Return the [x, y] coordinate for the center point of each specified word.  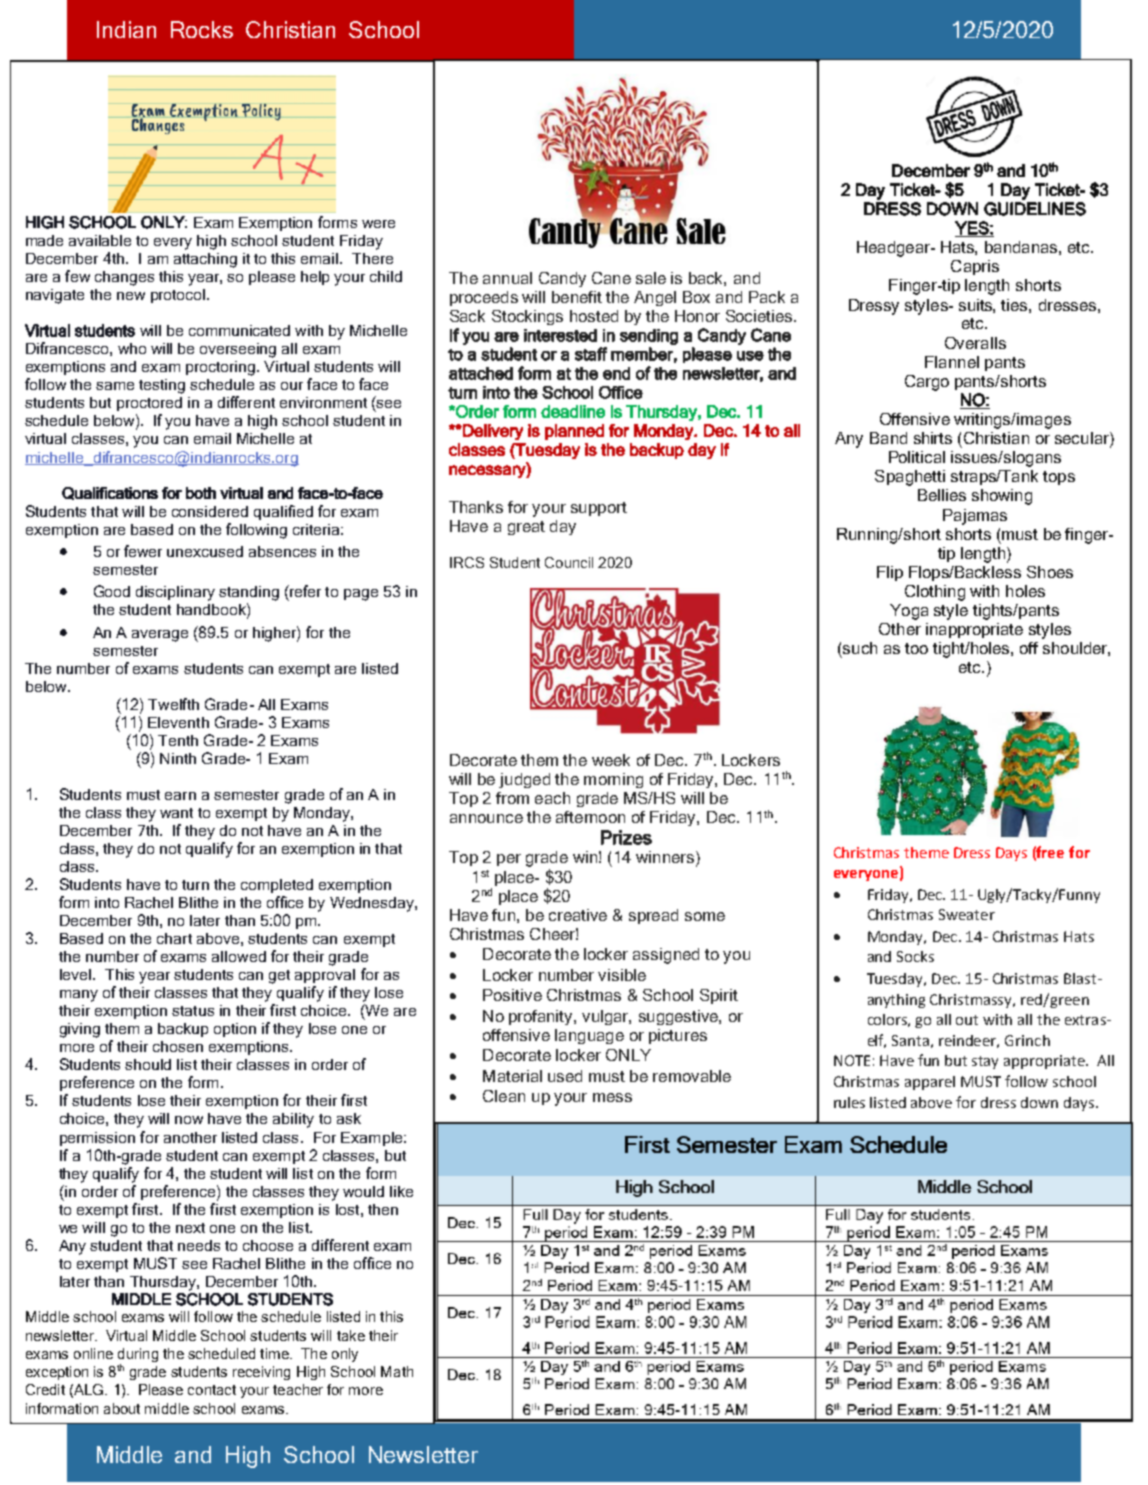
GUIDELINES [1035, 209]
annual [507, 278]
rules [849, 1102]
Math [397, 1371]
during [138, 1355]
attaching [205, 260]
